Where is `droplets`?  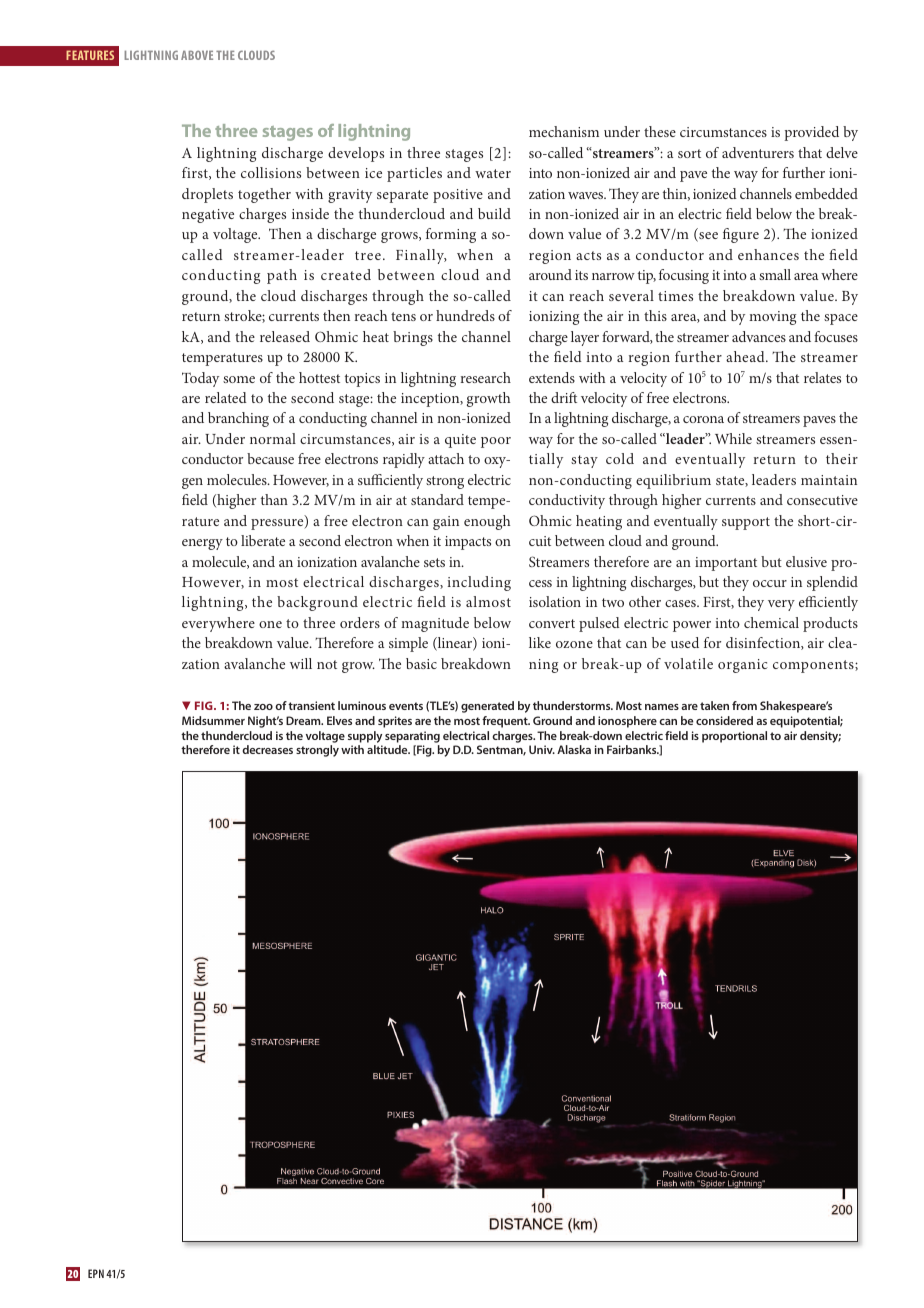
droplets is located at coordinates (207, 195).
